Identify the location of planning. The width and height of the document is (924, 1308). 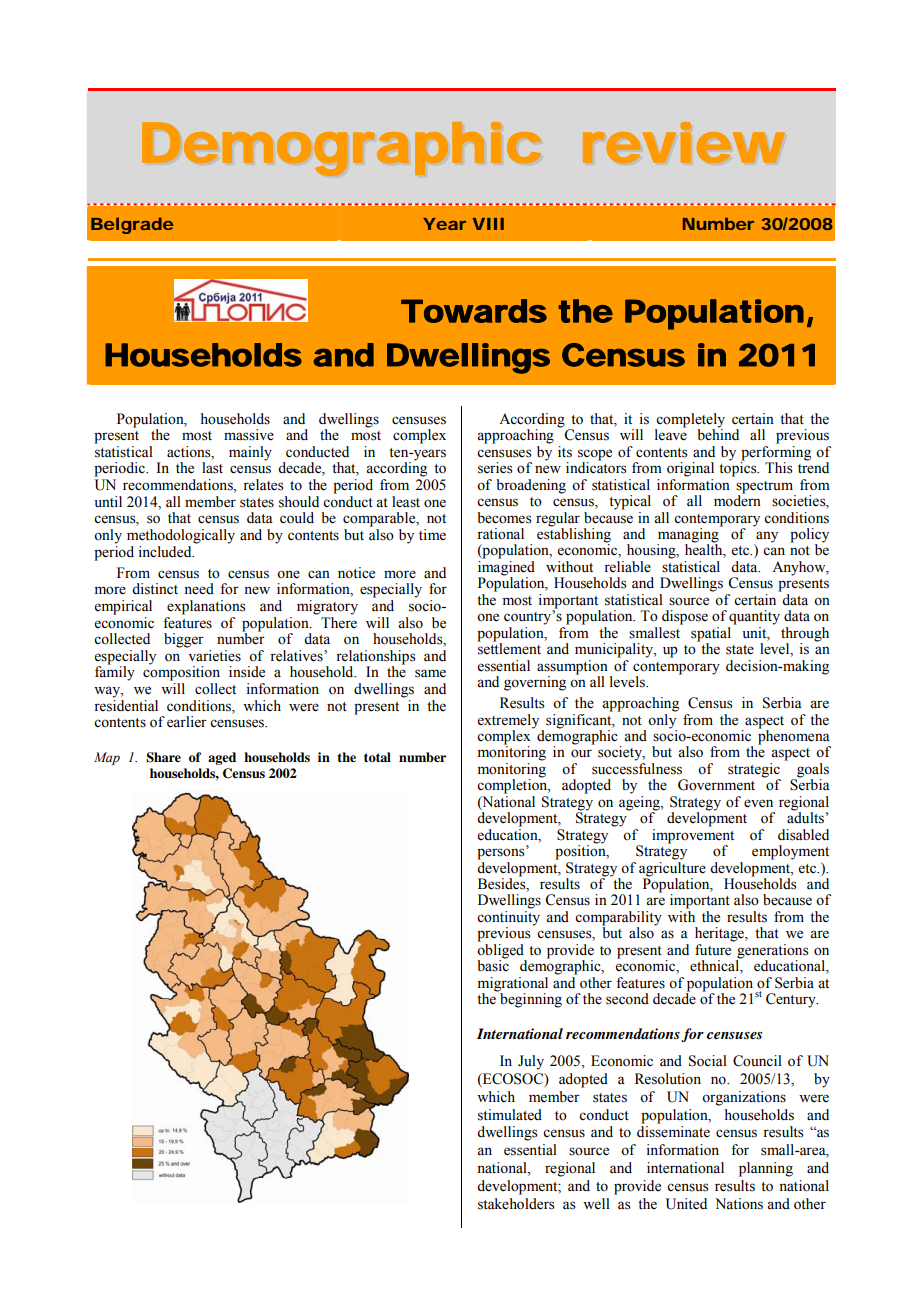
(766, 1169).
